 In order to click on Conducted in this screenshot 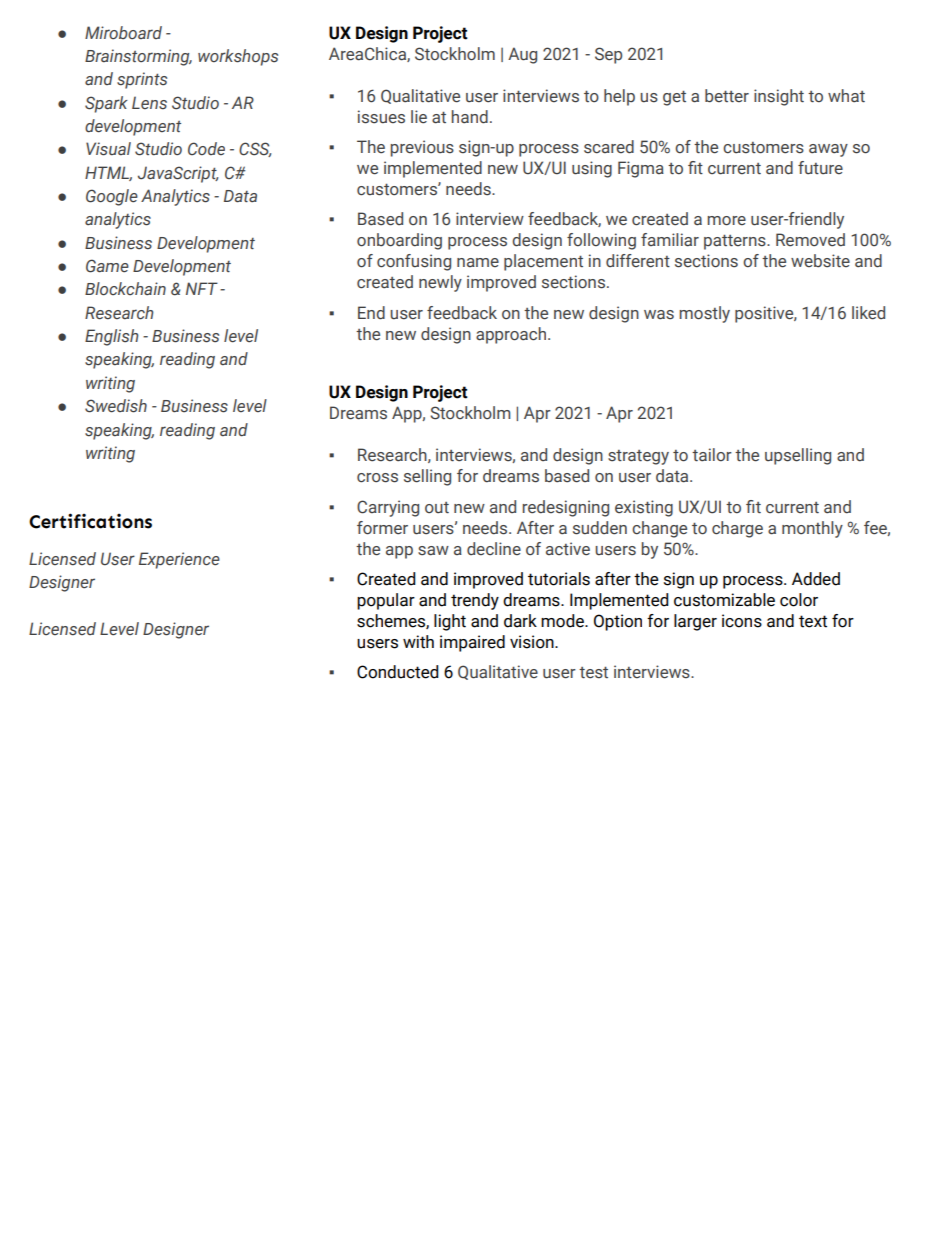, I will do `click(398, 672)`.
